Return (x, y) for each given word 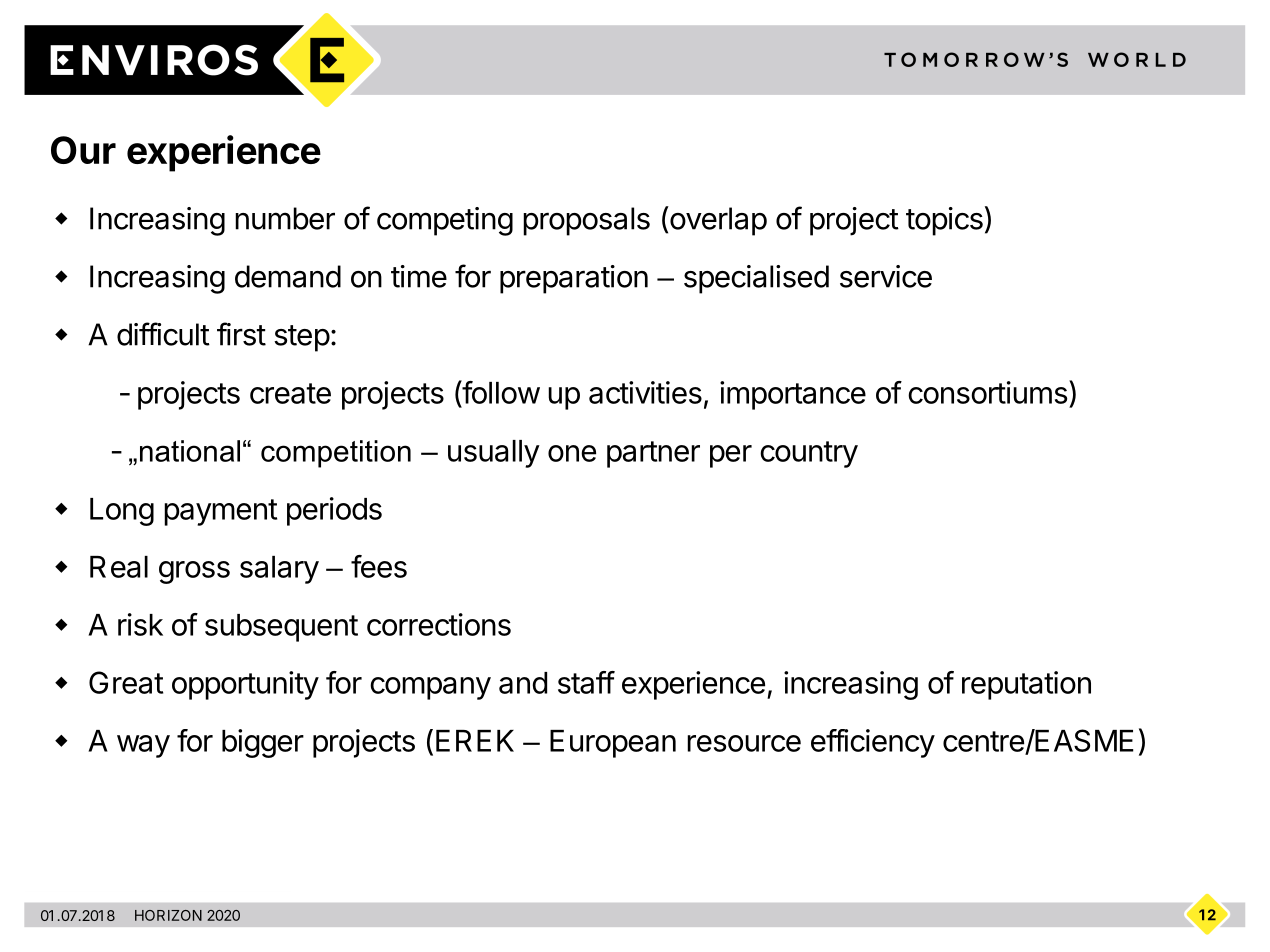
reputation (1026, 685)
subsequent (281, 628)
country (809, 454)
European (613, 744)
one (572, 453)
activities (645, 392)
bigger (263, 743)
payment (220, 512)
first (241, 334)
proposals (586, 221)
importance (793, 395)
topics (944, 221)
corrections (439, 624)
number (285, 218)
